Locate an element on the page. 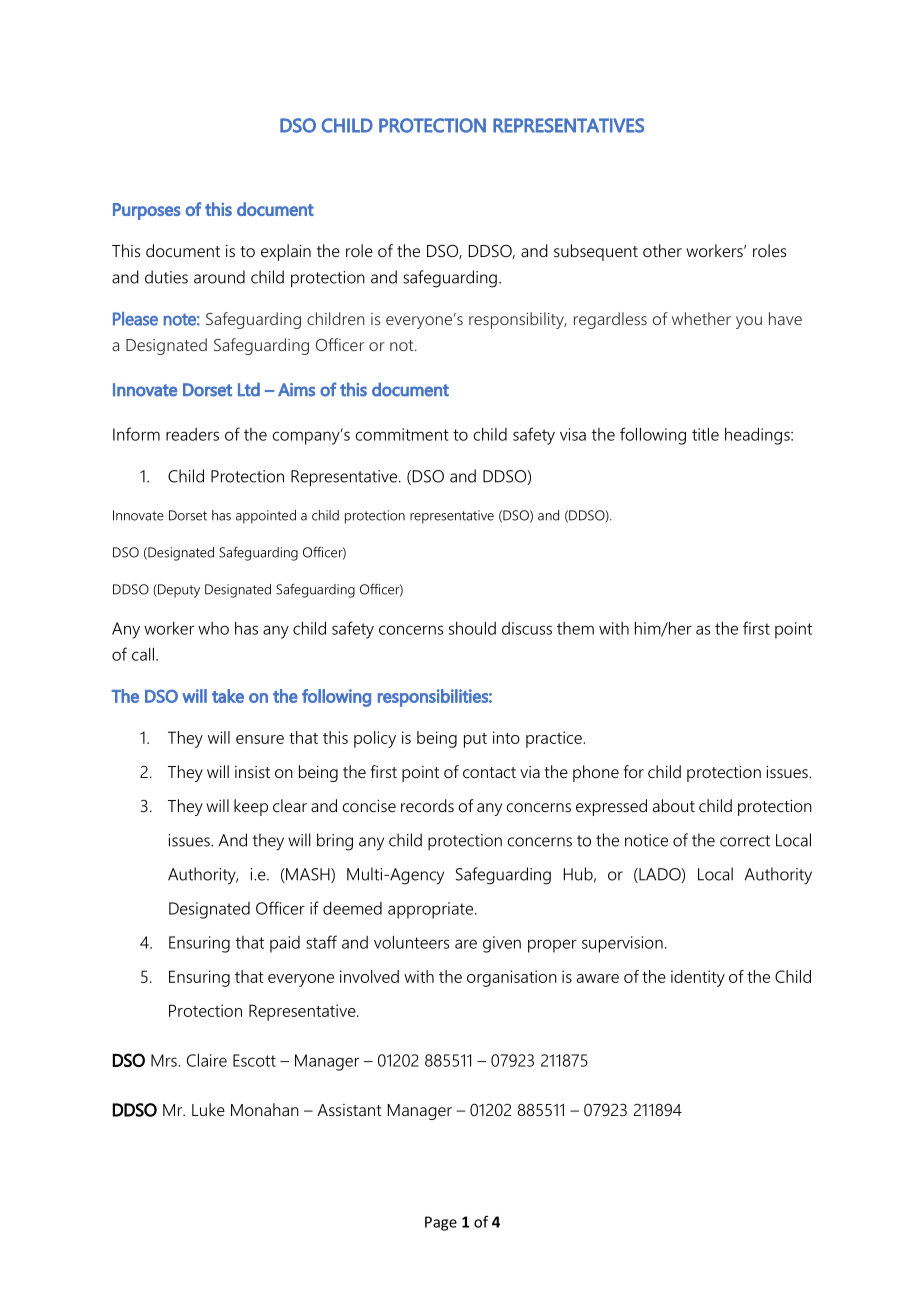 The height and width of the document is (1308, 924). them is located at coordinates (575, 628).
